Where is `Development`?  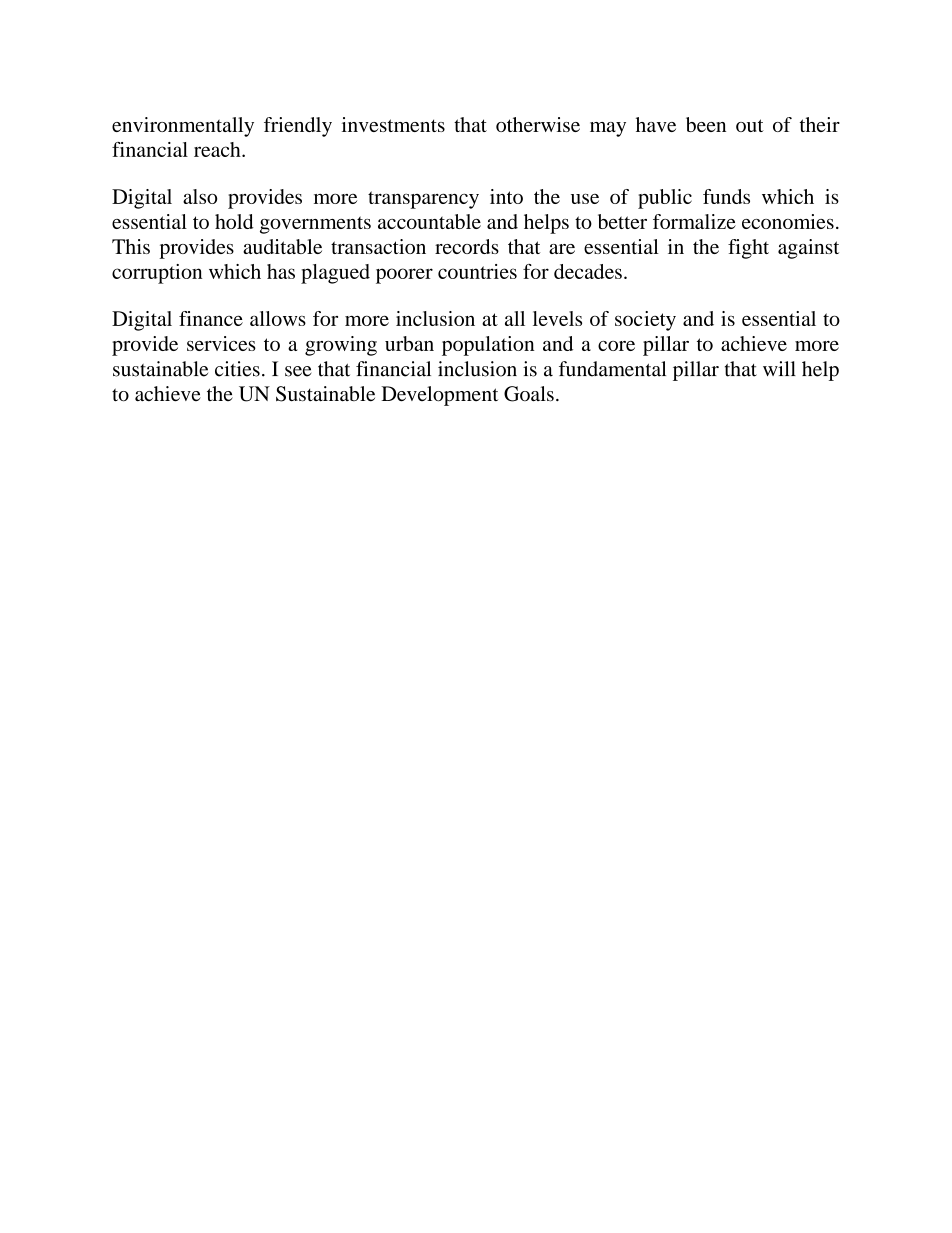 Development is located at coordinates (439, 396).
